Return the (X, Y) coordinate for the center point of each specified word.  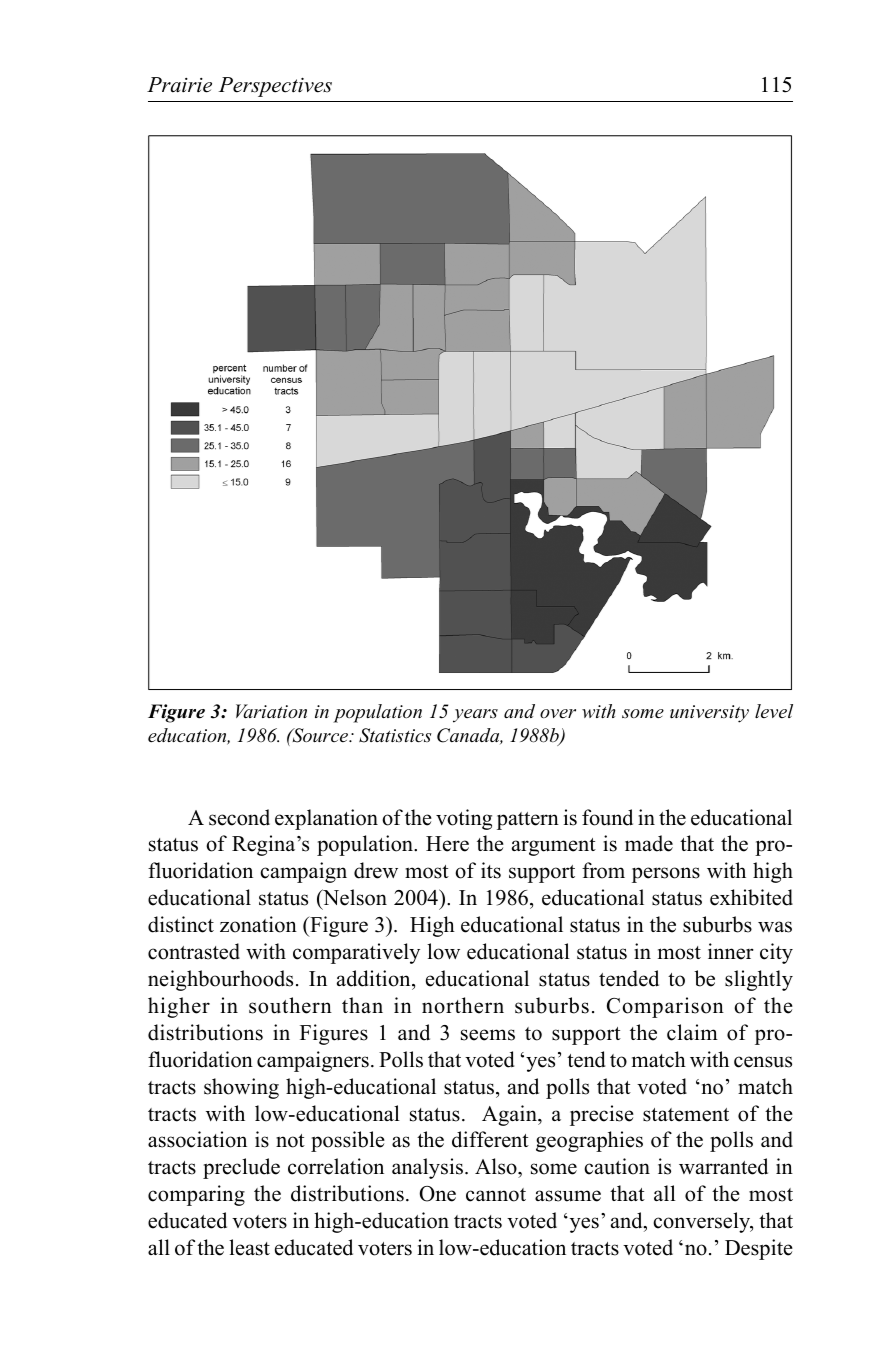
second (239, 817)
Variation (271, 711)
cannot (496, 1195)
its (491, 870)
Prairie (179, 85)
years (475, 716)
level (774, 711)
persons (666, 875)
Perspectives (275, 87)
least (249, 1247)
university (709, 714)
